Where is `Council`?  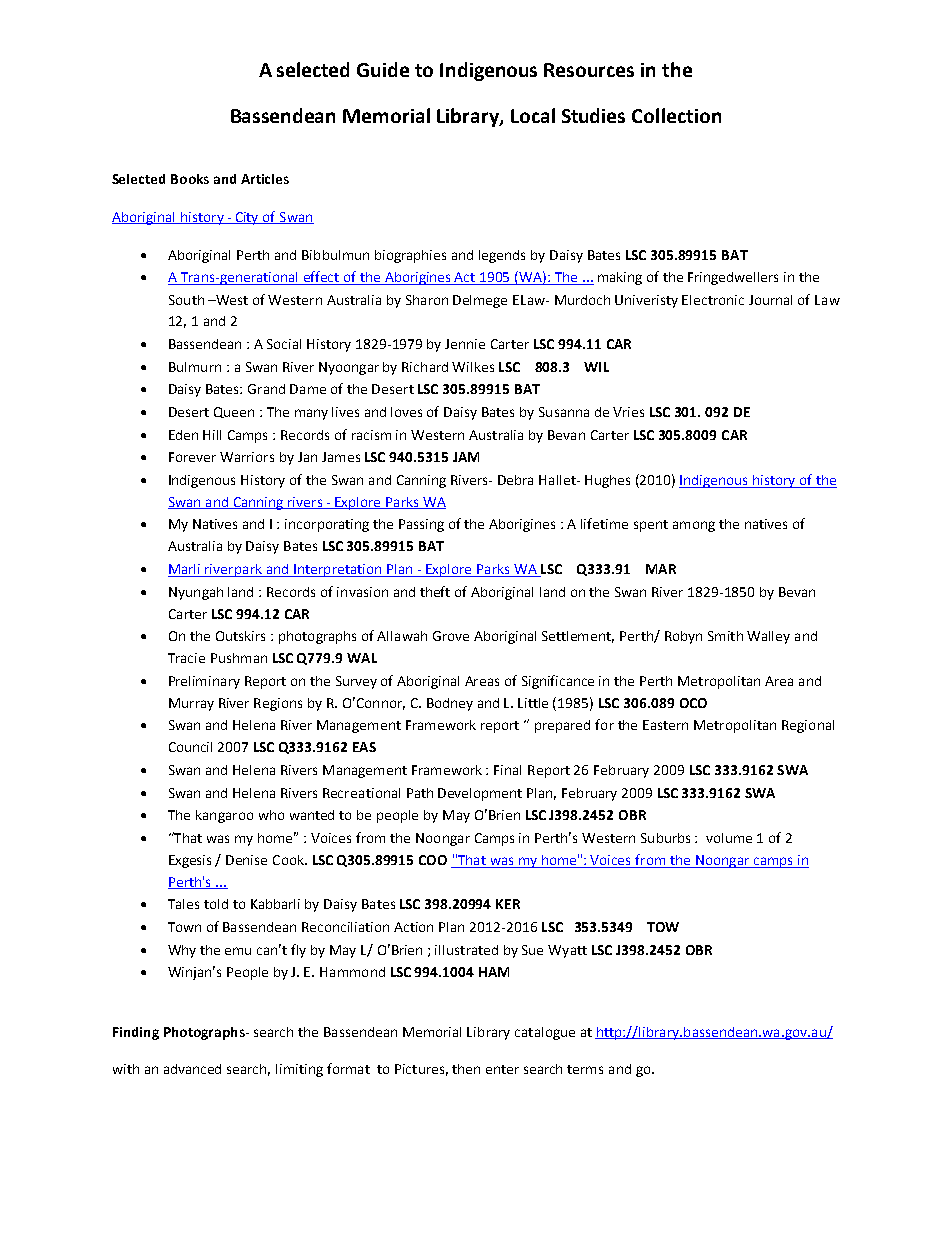
Council is located at coordinates (190, 747).
